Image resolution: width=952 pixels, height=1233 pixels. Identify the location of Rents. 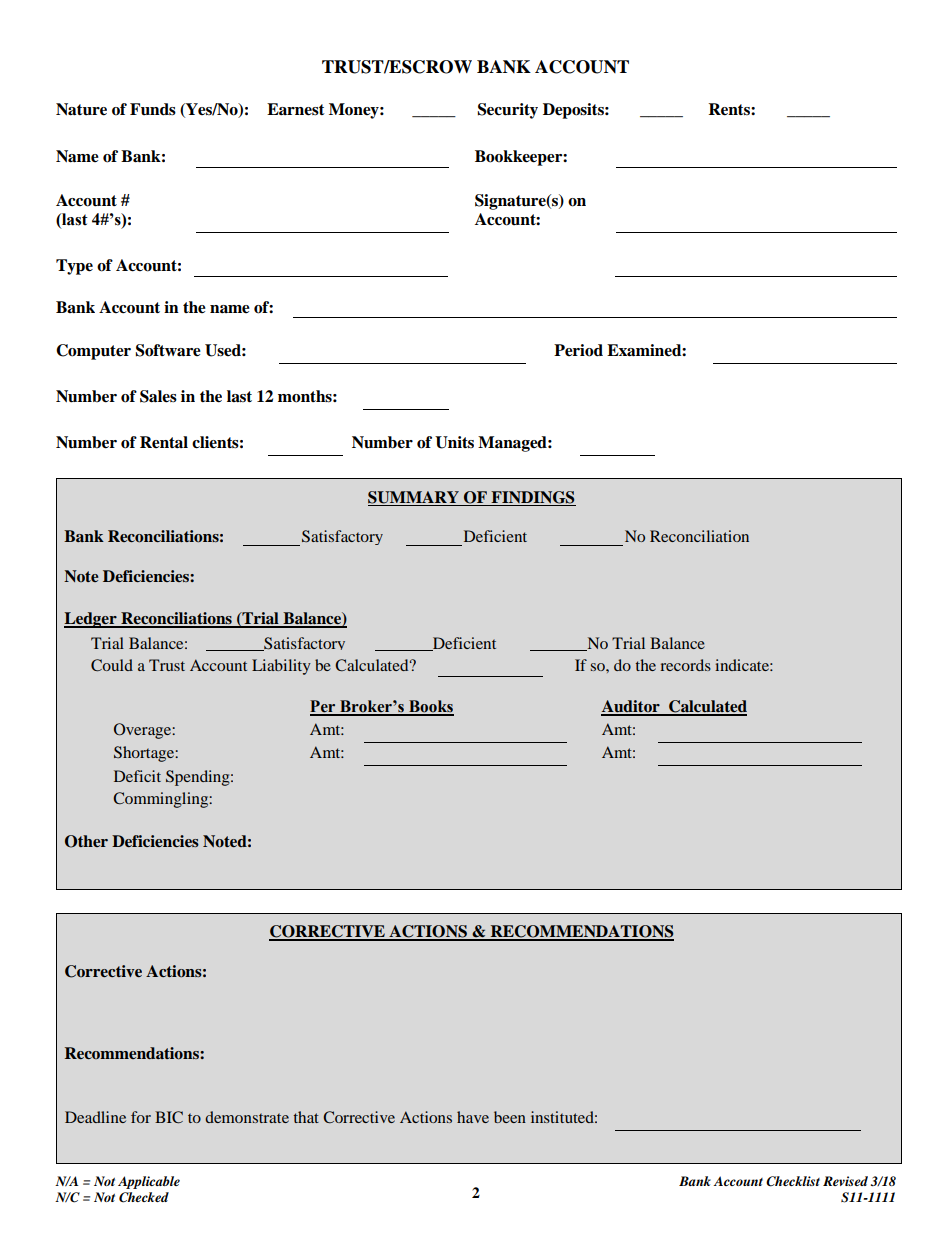
(730, 109).
